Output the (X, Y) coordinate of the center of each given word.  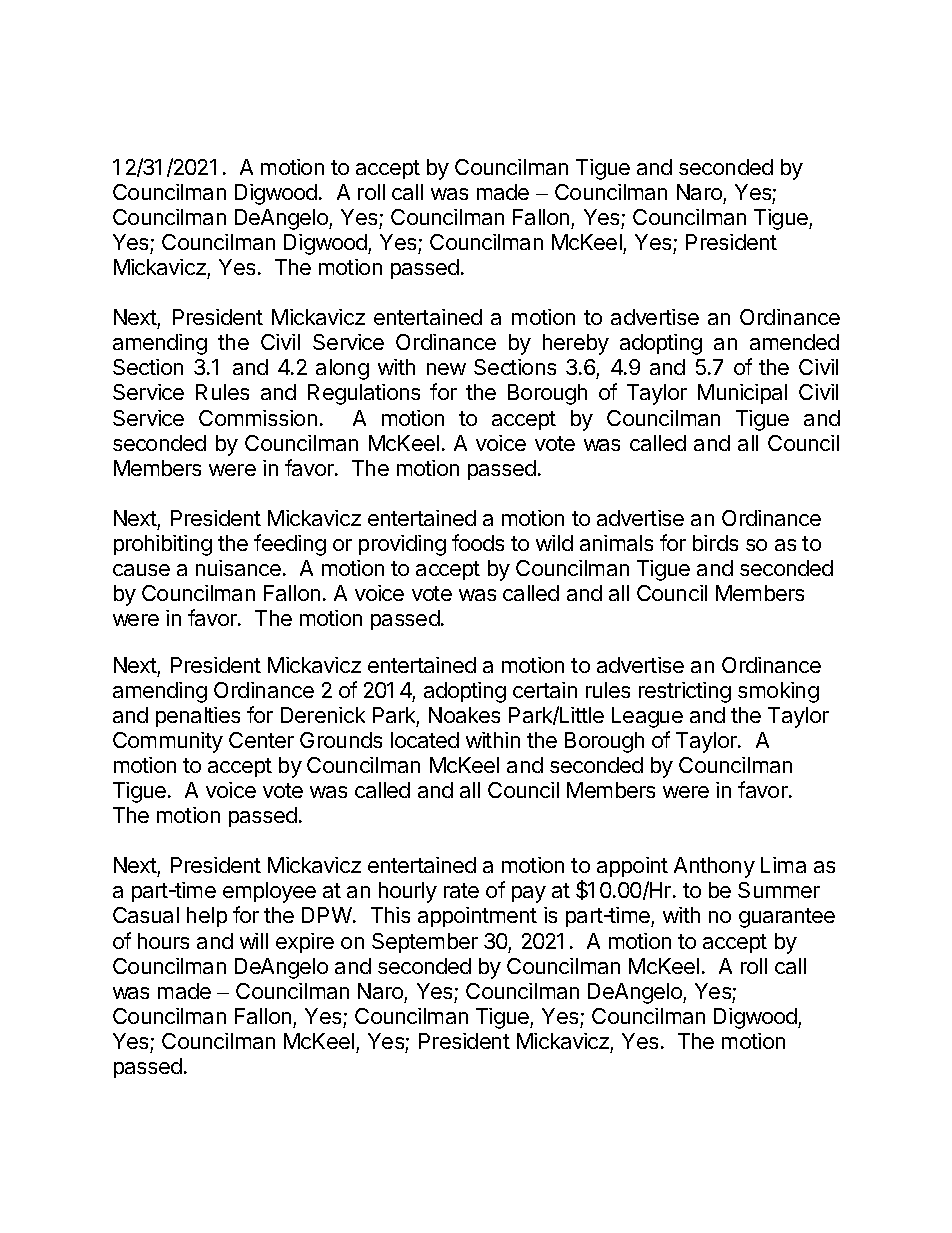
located (425, 740)
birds (715, 543)
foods (478, 542)
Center (261, 740)
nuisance (238, 568)
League (647, 717)
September (425, 943)
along (342, 369)
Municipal (742, 394)
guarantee (787, 918)
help (207, 917)
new (446, 369)
